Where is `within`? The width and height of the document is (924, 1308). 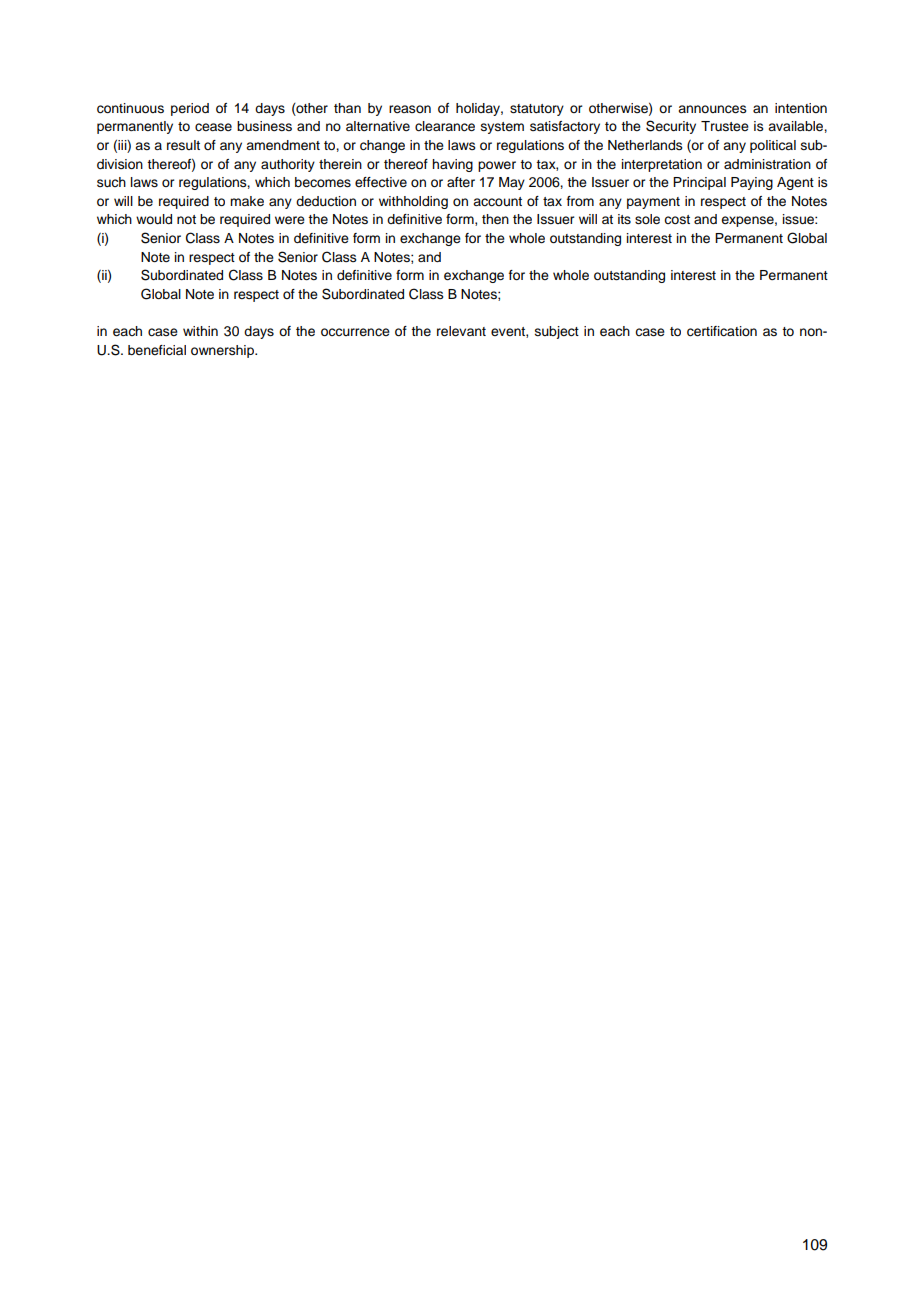 within is located at coordinates (200, 331).
